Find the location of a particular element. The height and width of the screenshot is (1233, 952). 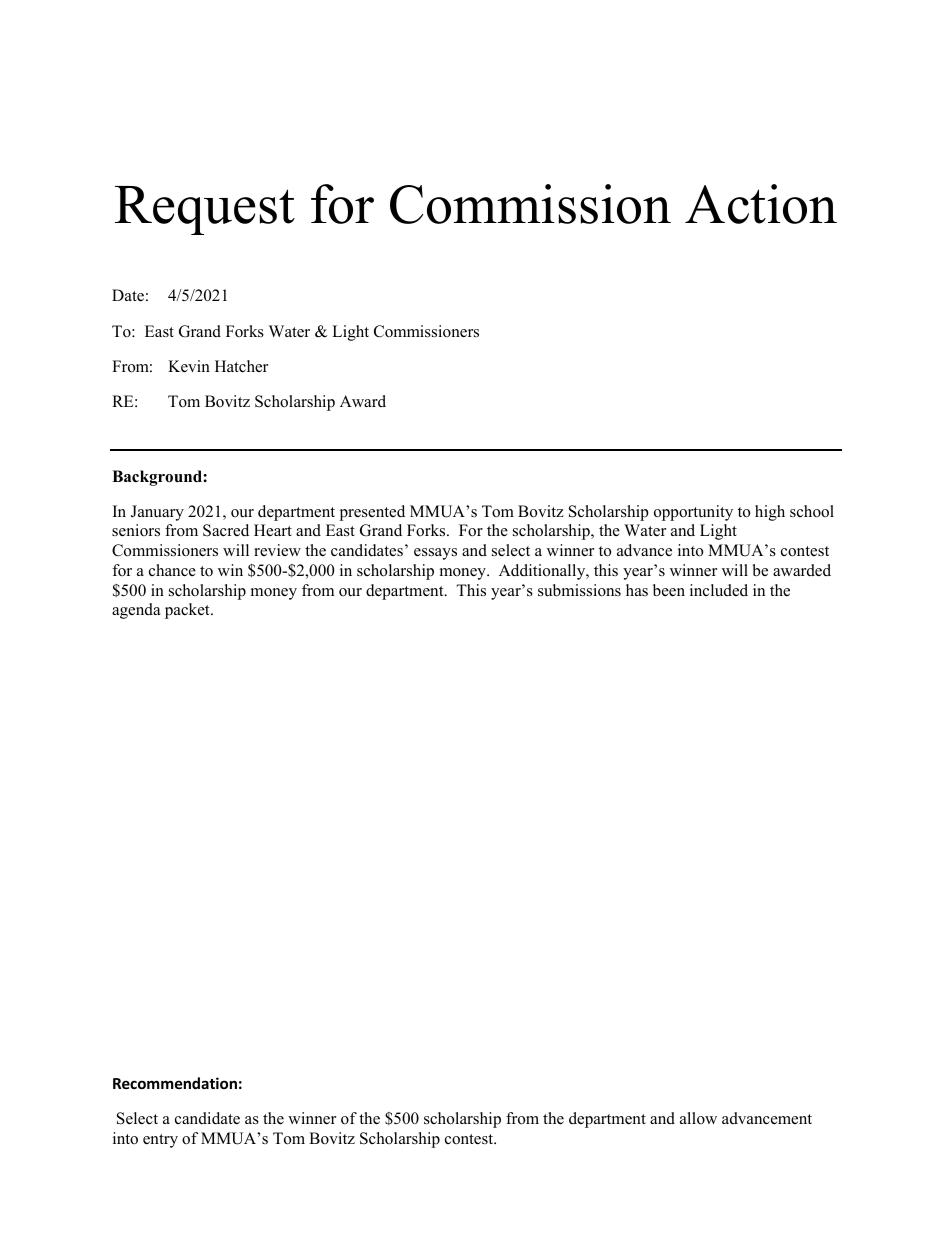

opportunity is located at coordinates (693, 513).
